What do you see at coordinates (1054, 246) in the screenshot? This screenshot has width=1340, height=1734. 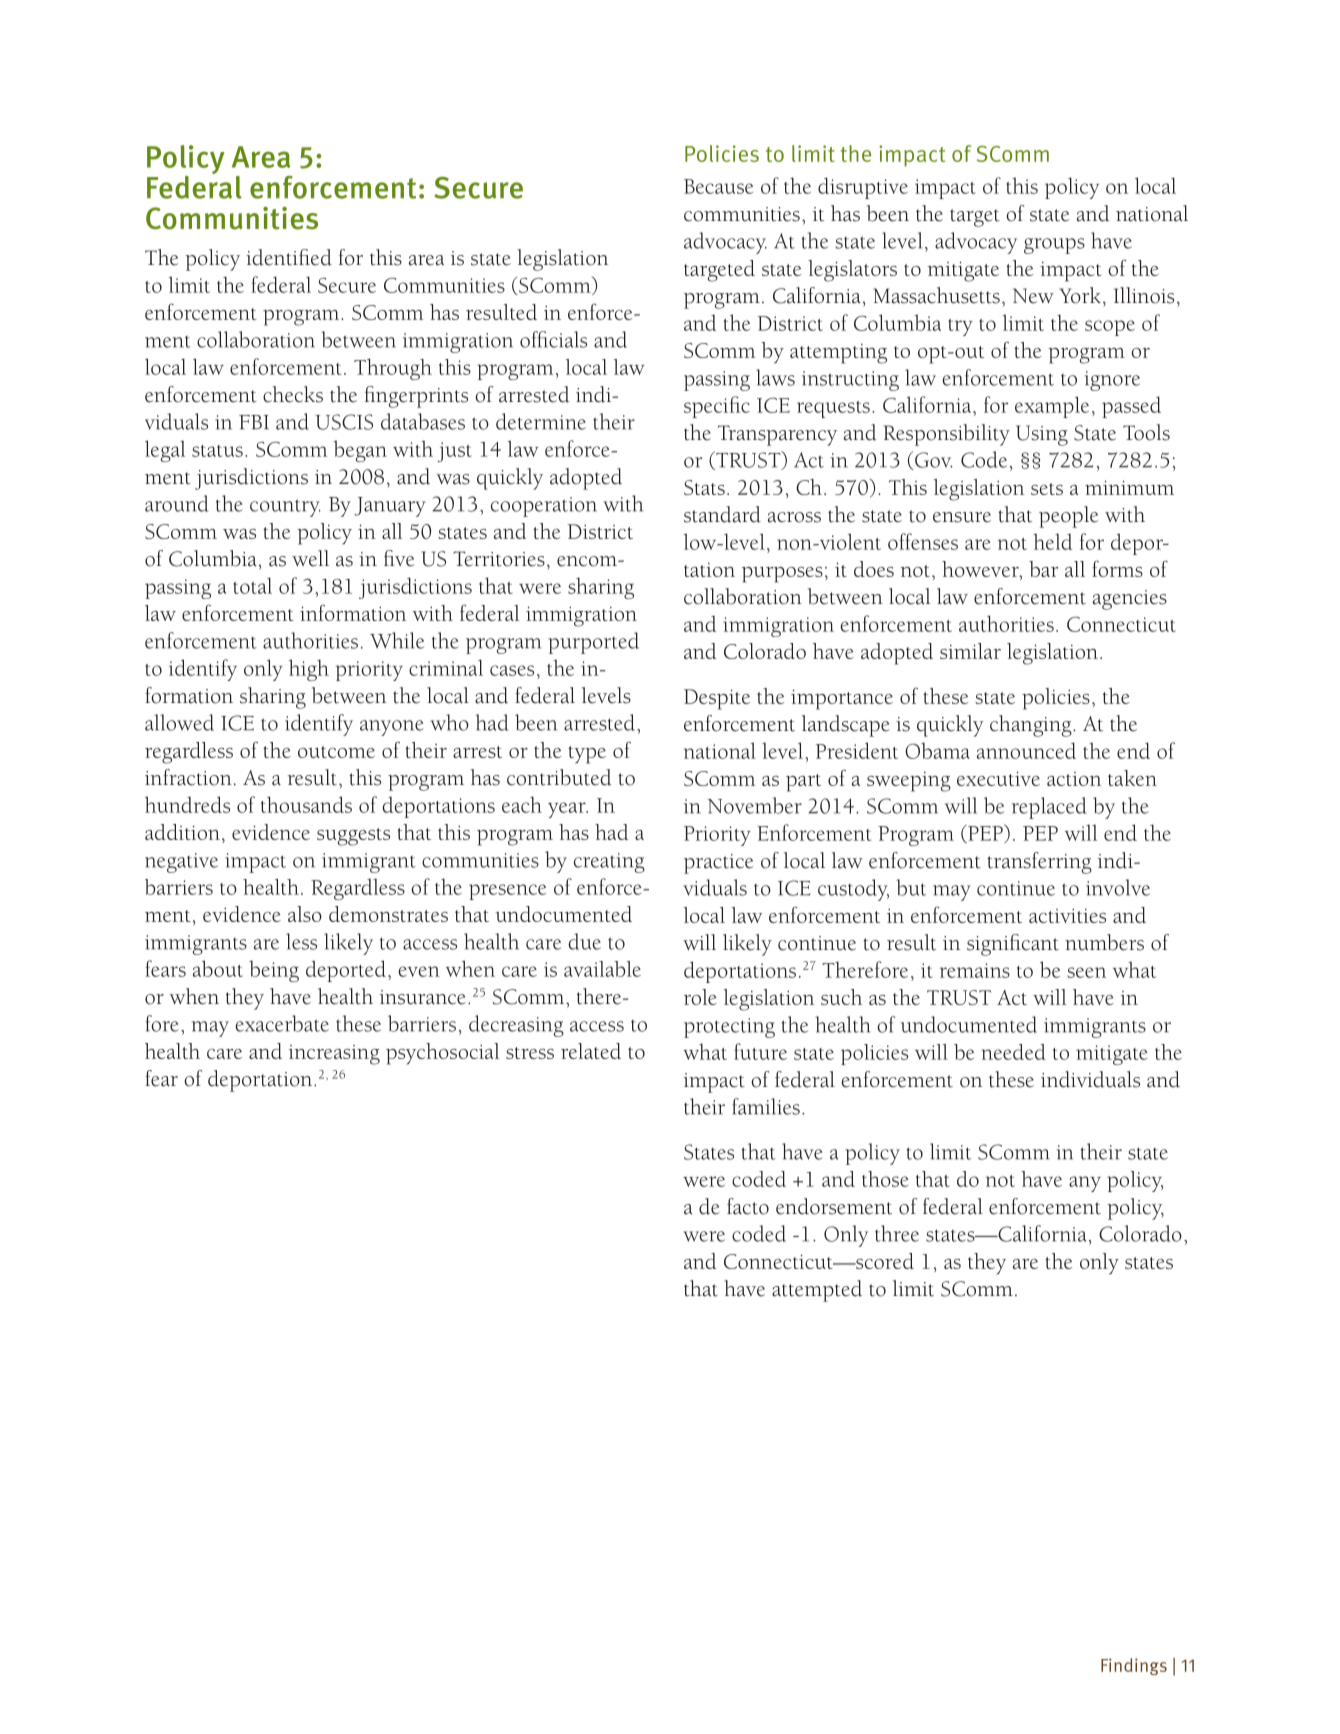 I see `groups` at bounding box center [1054, 246].
